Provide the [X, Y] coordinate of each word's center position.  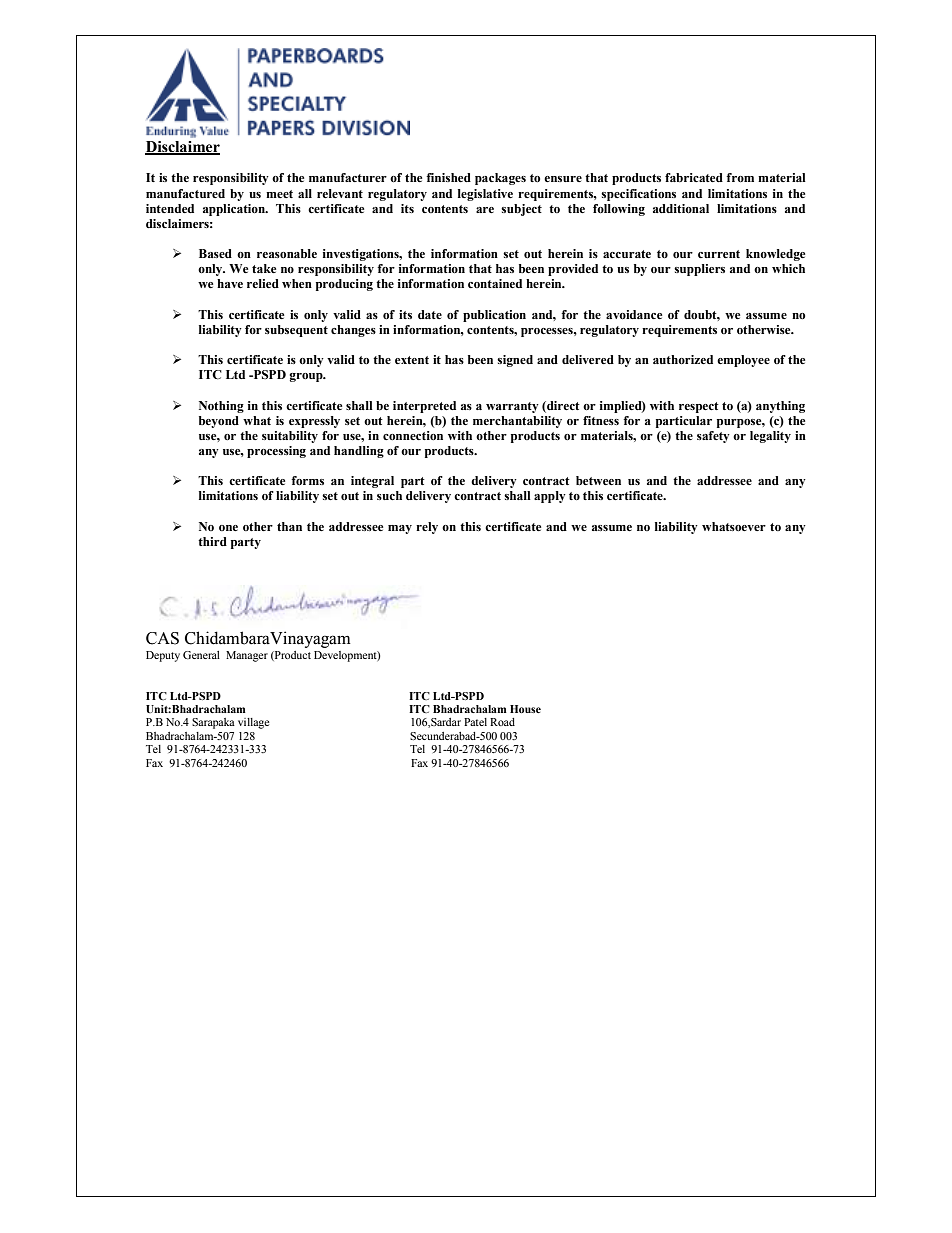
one [228, 528]
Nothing [221, 407]
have [230, 283]
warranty [512, 407]
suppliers [699, 270]
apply [550, 497]
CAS [162, 638]
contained [495, 283]
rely [427, 528]
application [235, 210]
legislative [485, 195]
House [525, 709]
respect [699, 407]
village [253, 723]
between [598, 480]
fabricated [694, 177]
